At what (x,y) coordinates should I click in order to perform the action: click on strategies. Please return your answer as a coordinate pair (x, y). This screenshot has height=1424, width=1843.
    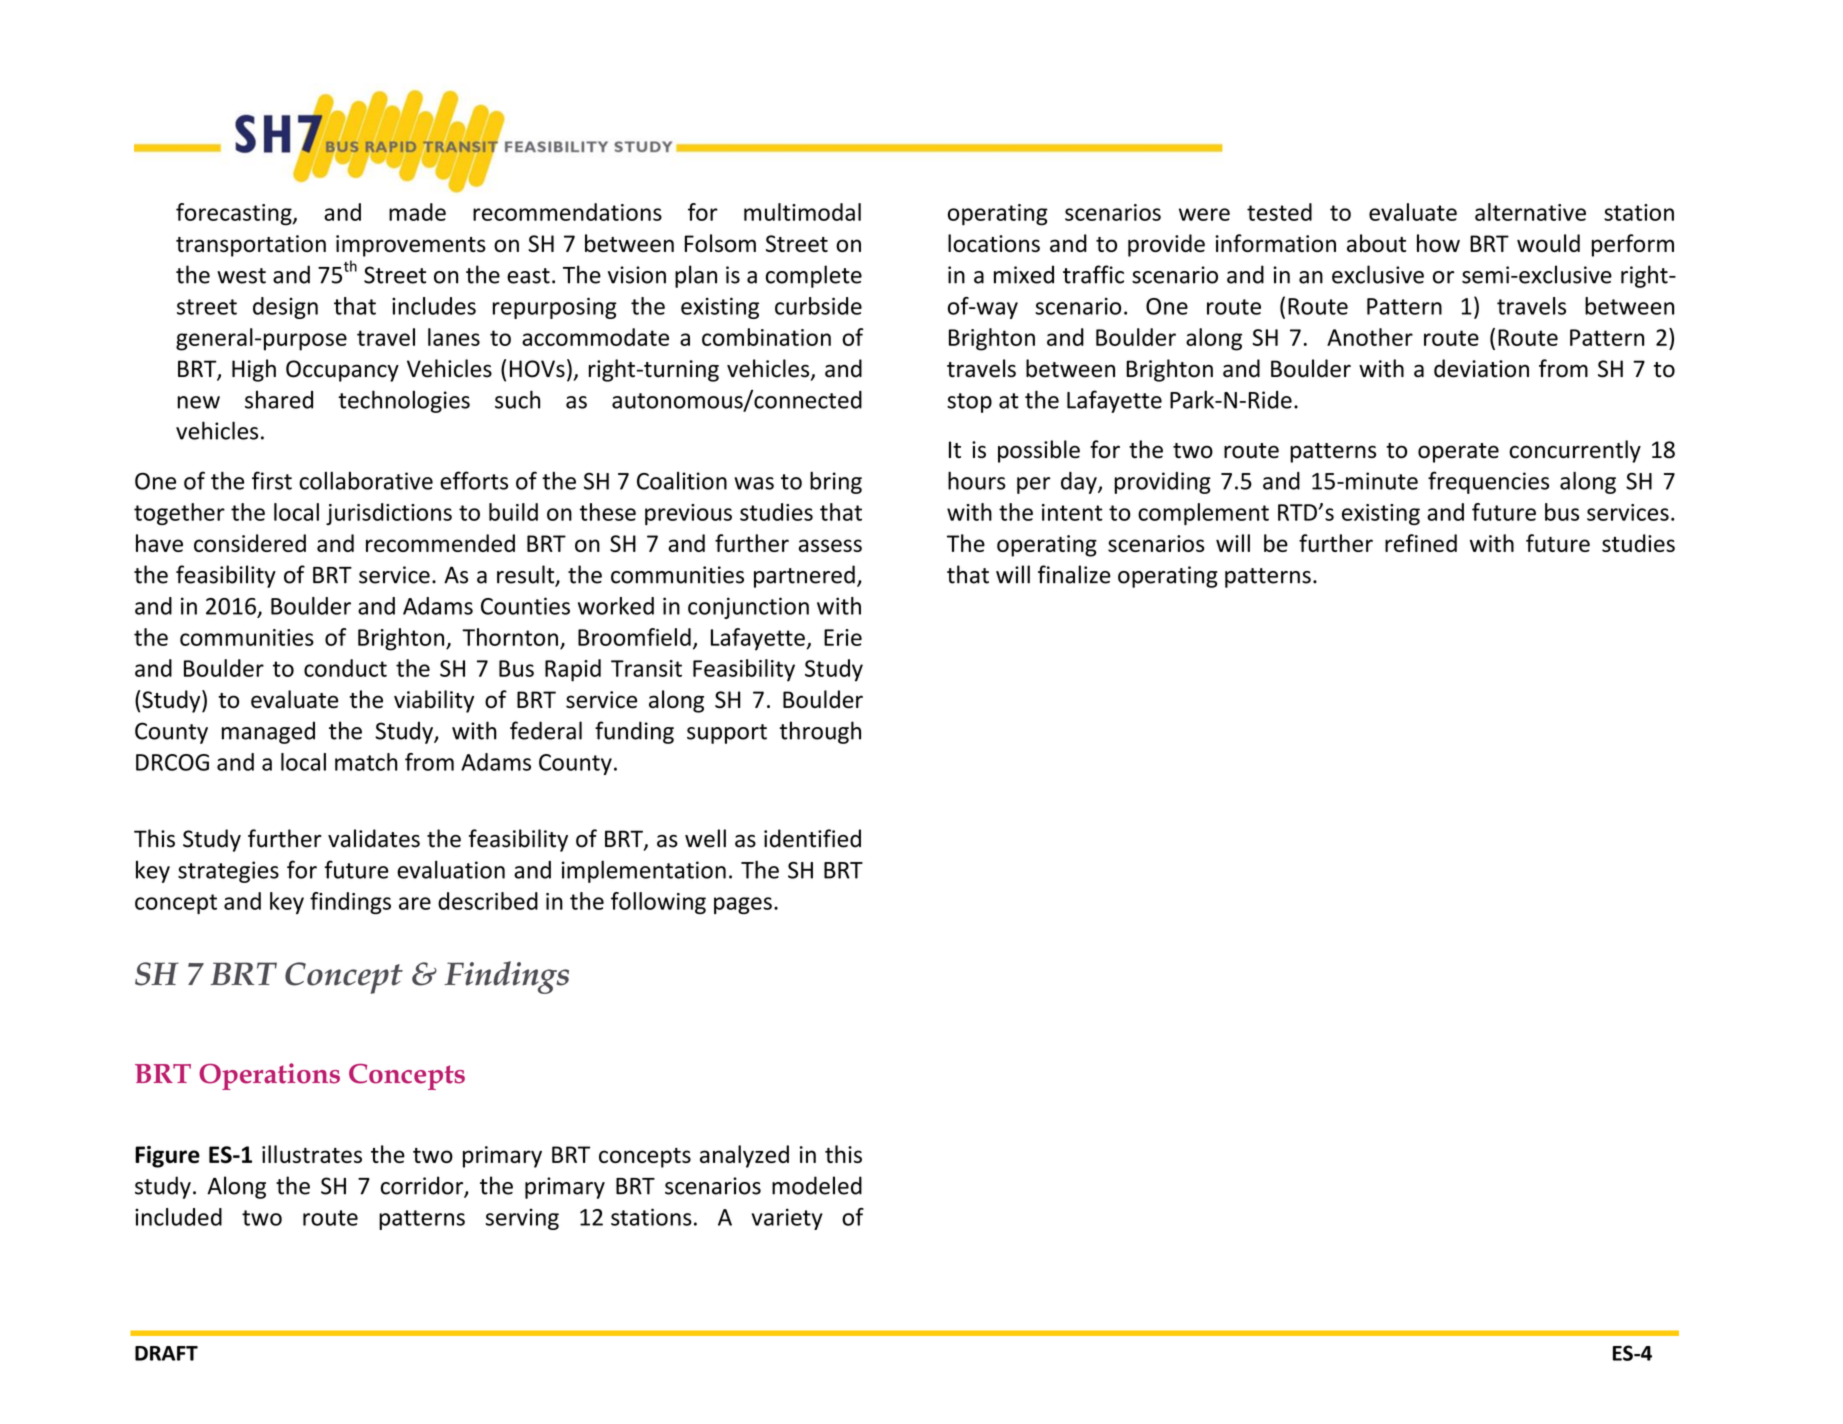
    Looking at the image, I should click on (228, 872).
